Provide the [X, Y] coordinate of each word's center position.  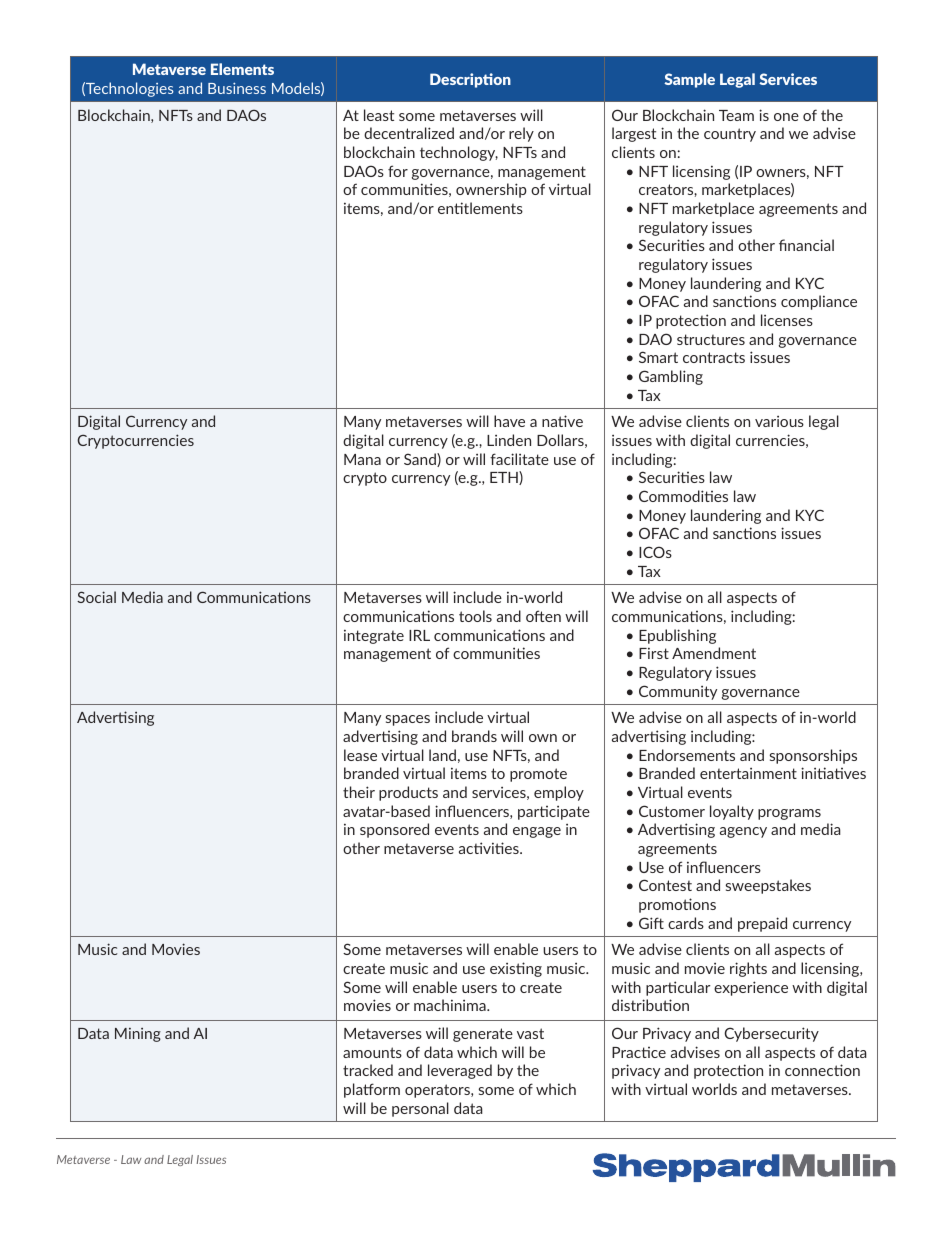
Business [237, 88]
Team [736, 115]
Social [96, 597]
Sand [421, 460]
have [509, 421]
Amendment [714, 653]
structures [711, 339]
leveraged [460, 1071]
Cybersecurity [771, 1034]
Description [470, 80]
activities [490, 848]
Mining [138, 1035]
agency [743, 832]
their [359, 792]
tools [475, 616]
